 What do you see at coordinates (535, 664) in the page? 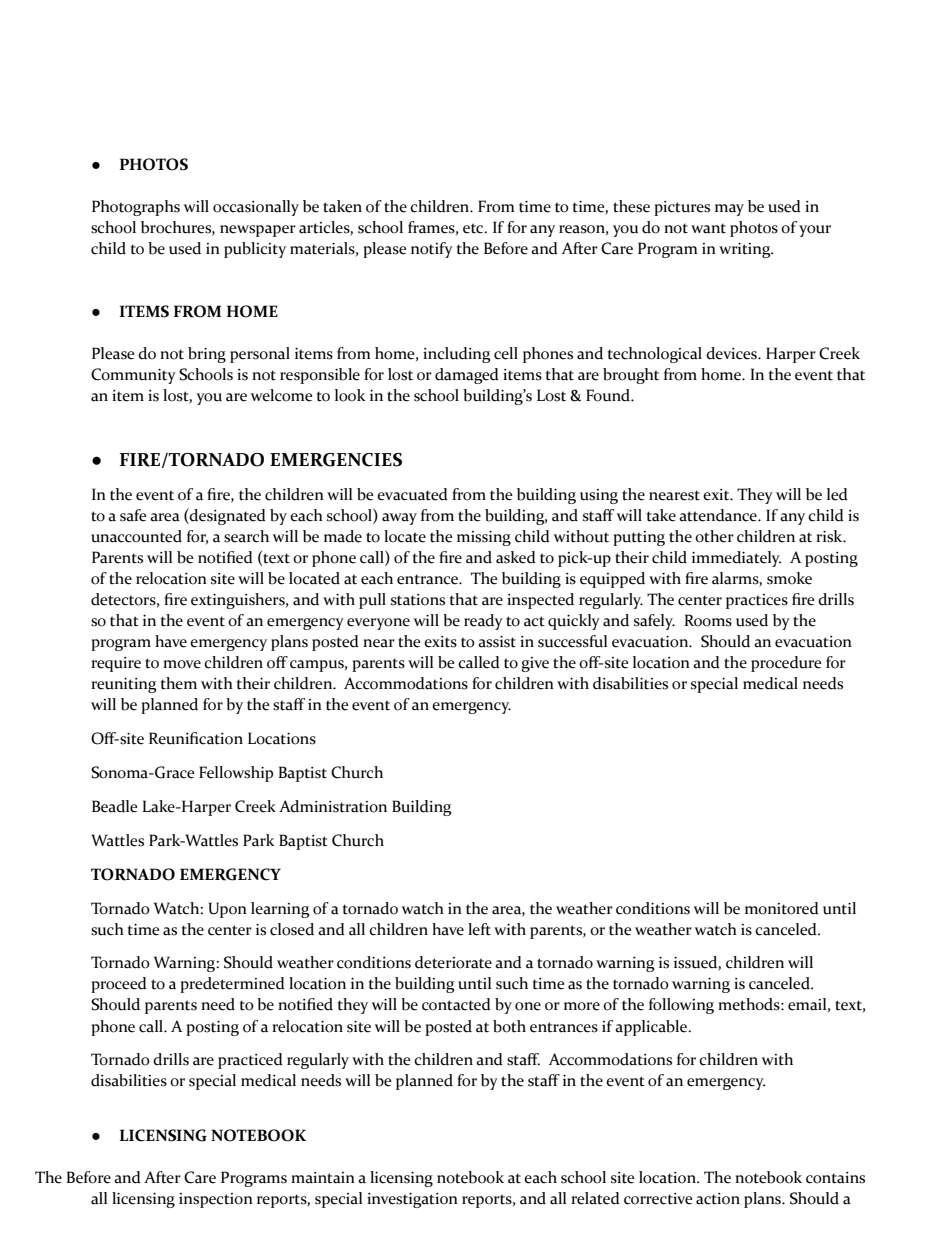
I see `give` at bounding box center [535, 664].
